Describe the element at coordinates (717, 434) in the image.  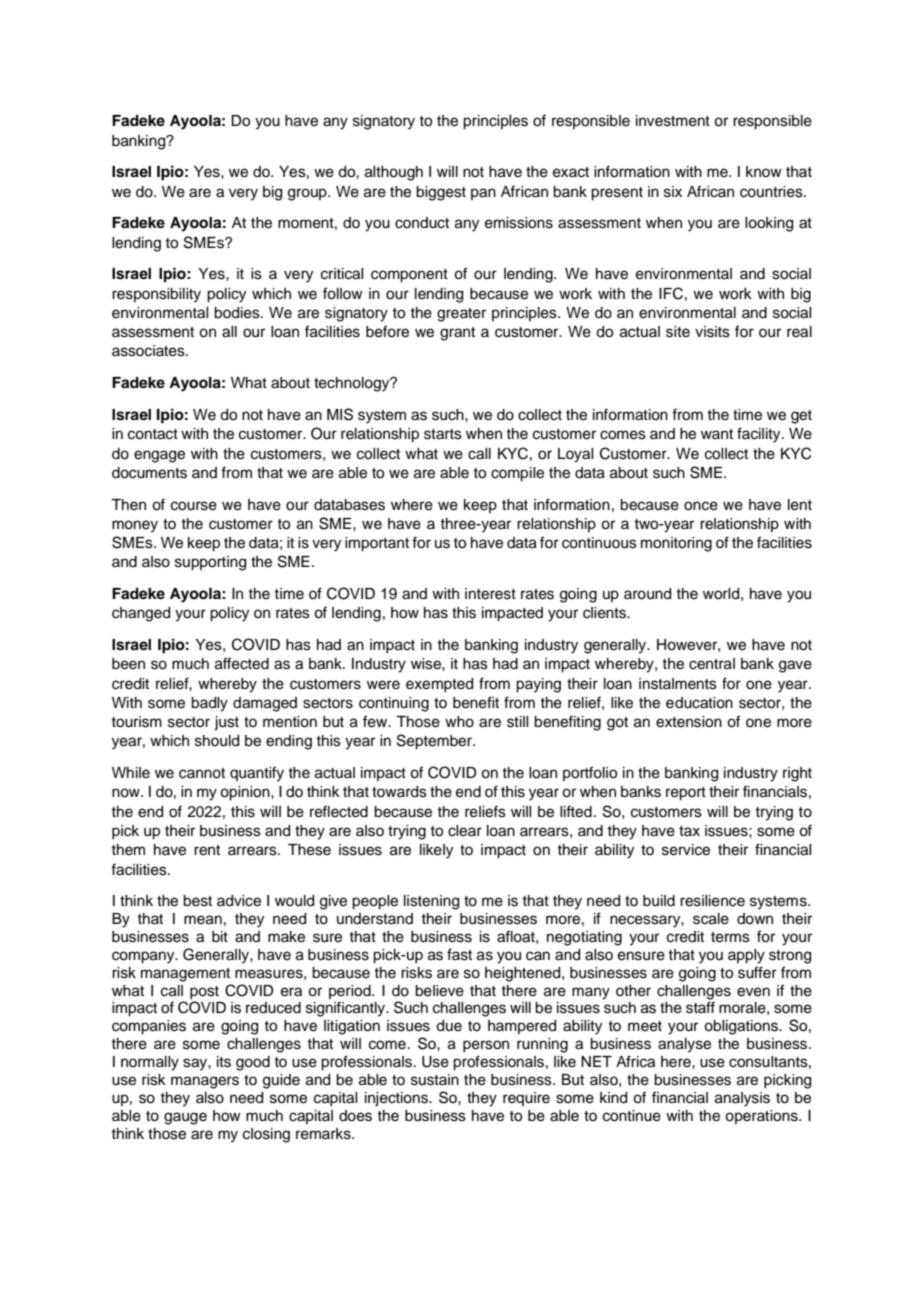
I see `want` at that location.
